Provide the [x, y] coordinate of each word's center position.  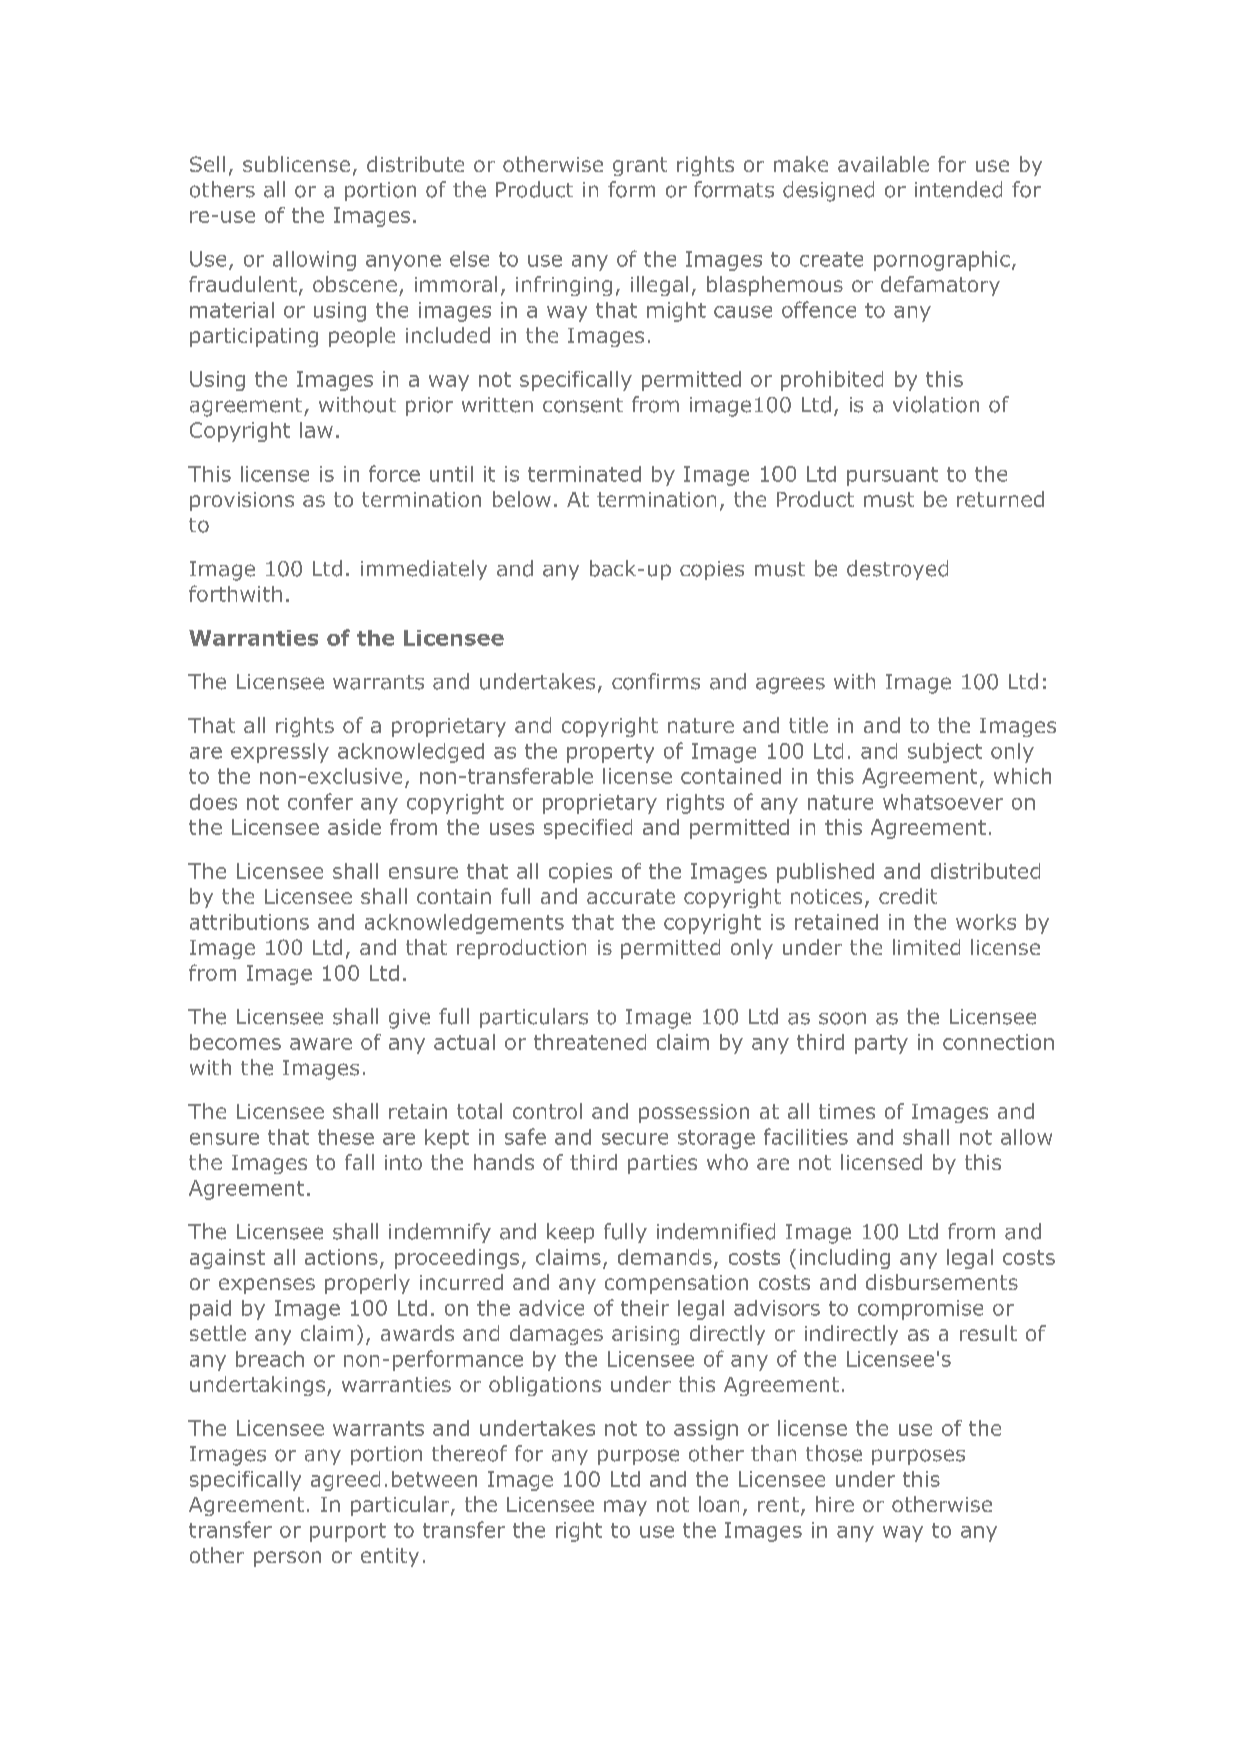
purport [348, 1532]
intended [958, 189]
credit [908, 896]
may [625, 1508]
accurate [631, 896]
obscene [355, 284]
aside [354, 827]
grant [640, 166]
